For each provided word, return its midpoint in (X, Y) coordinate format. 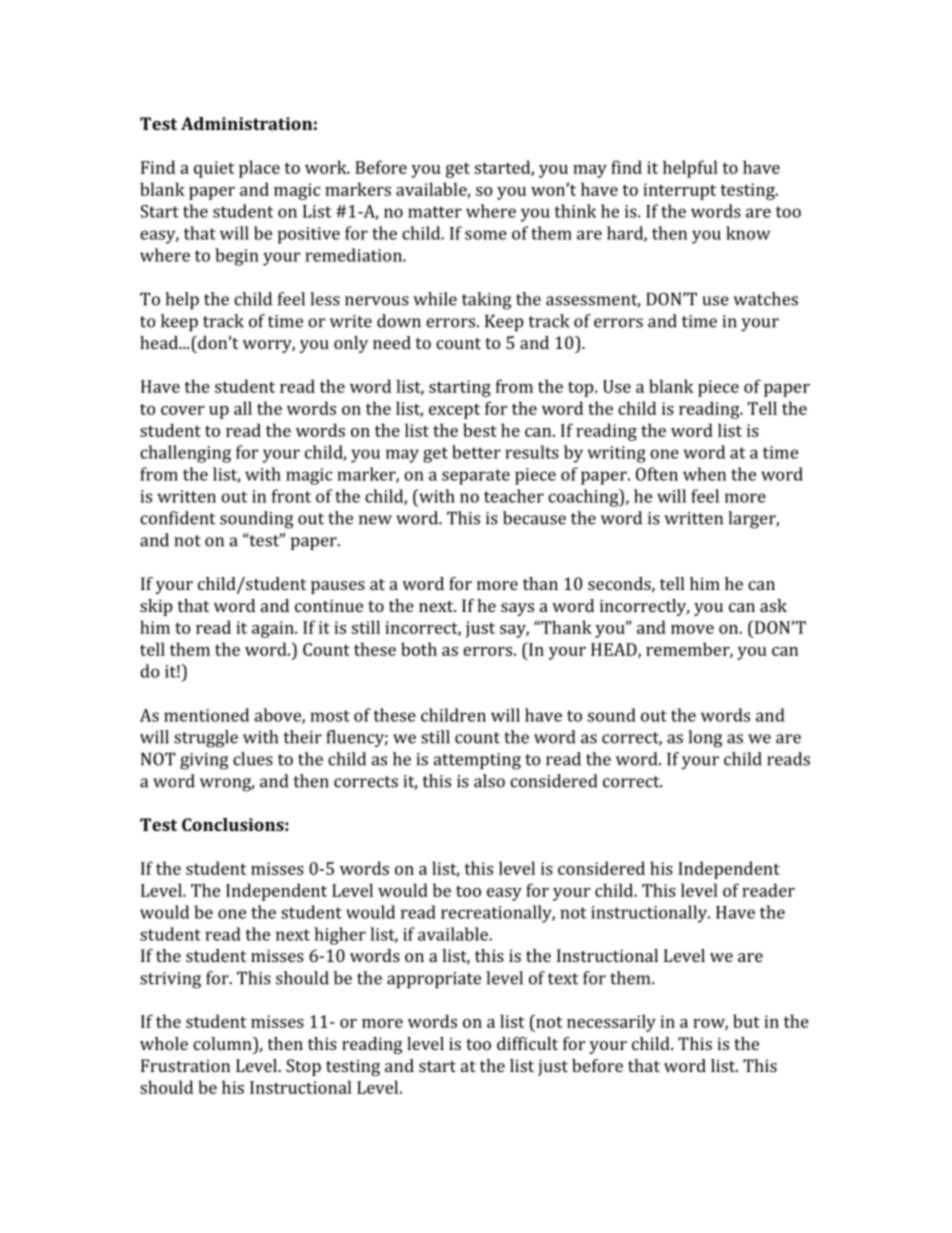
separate (476, 477)
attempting (477, 761)
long (705, 739)
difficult (527, 1043)
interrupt (679, 191)
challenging (185, 454)
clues (253, 759)
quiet (214, 169)
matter (435, 212)
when (704, 474)
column (223, 1043)
